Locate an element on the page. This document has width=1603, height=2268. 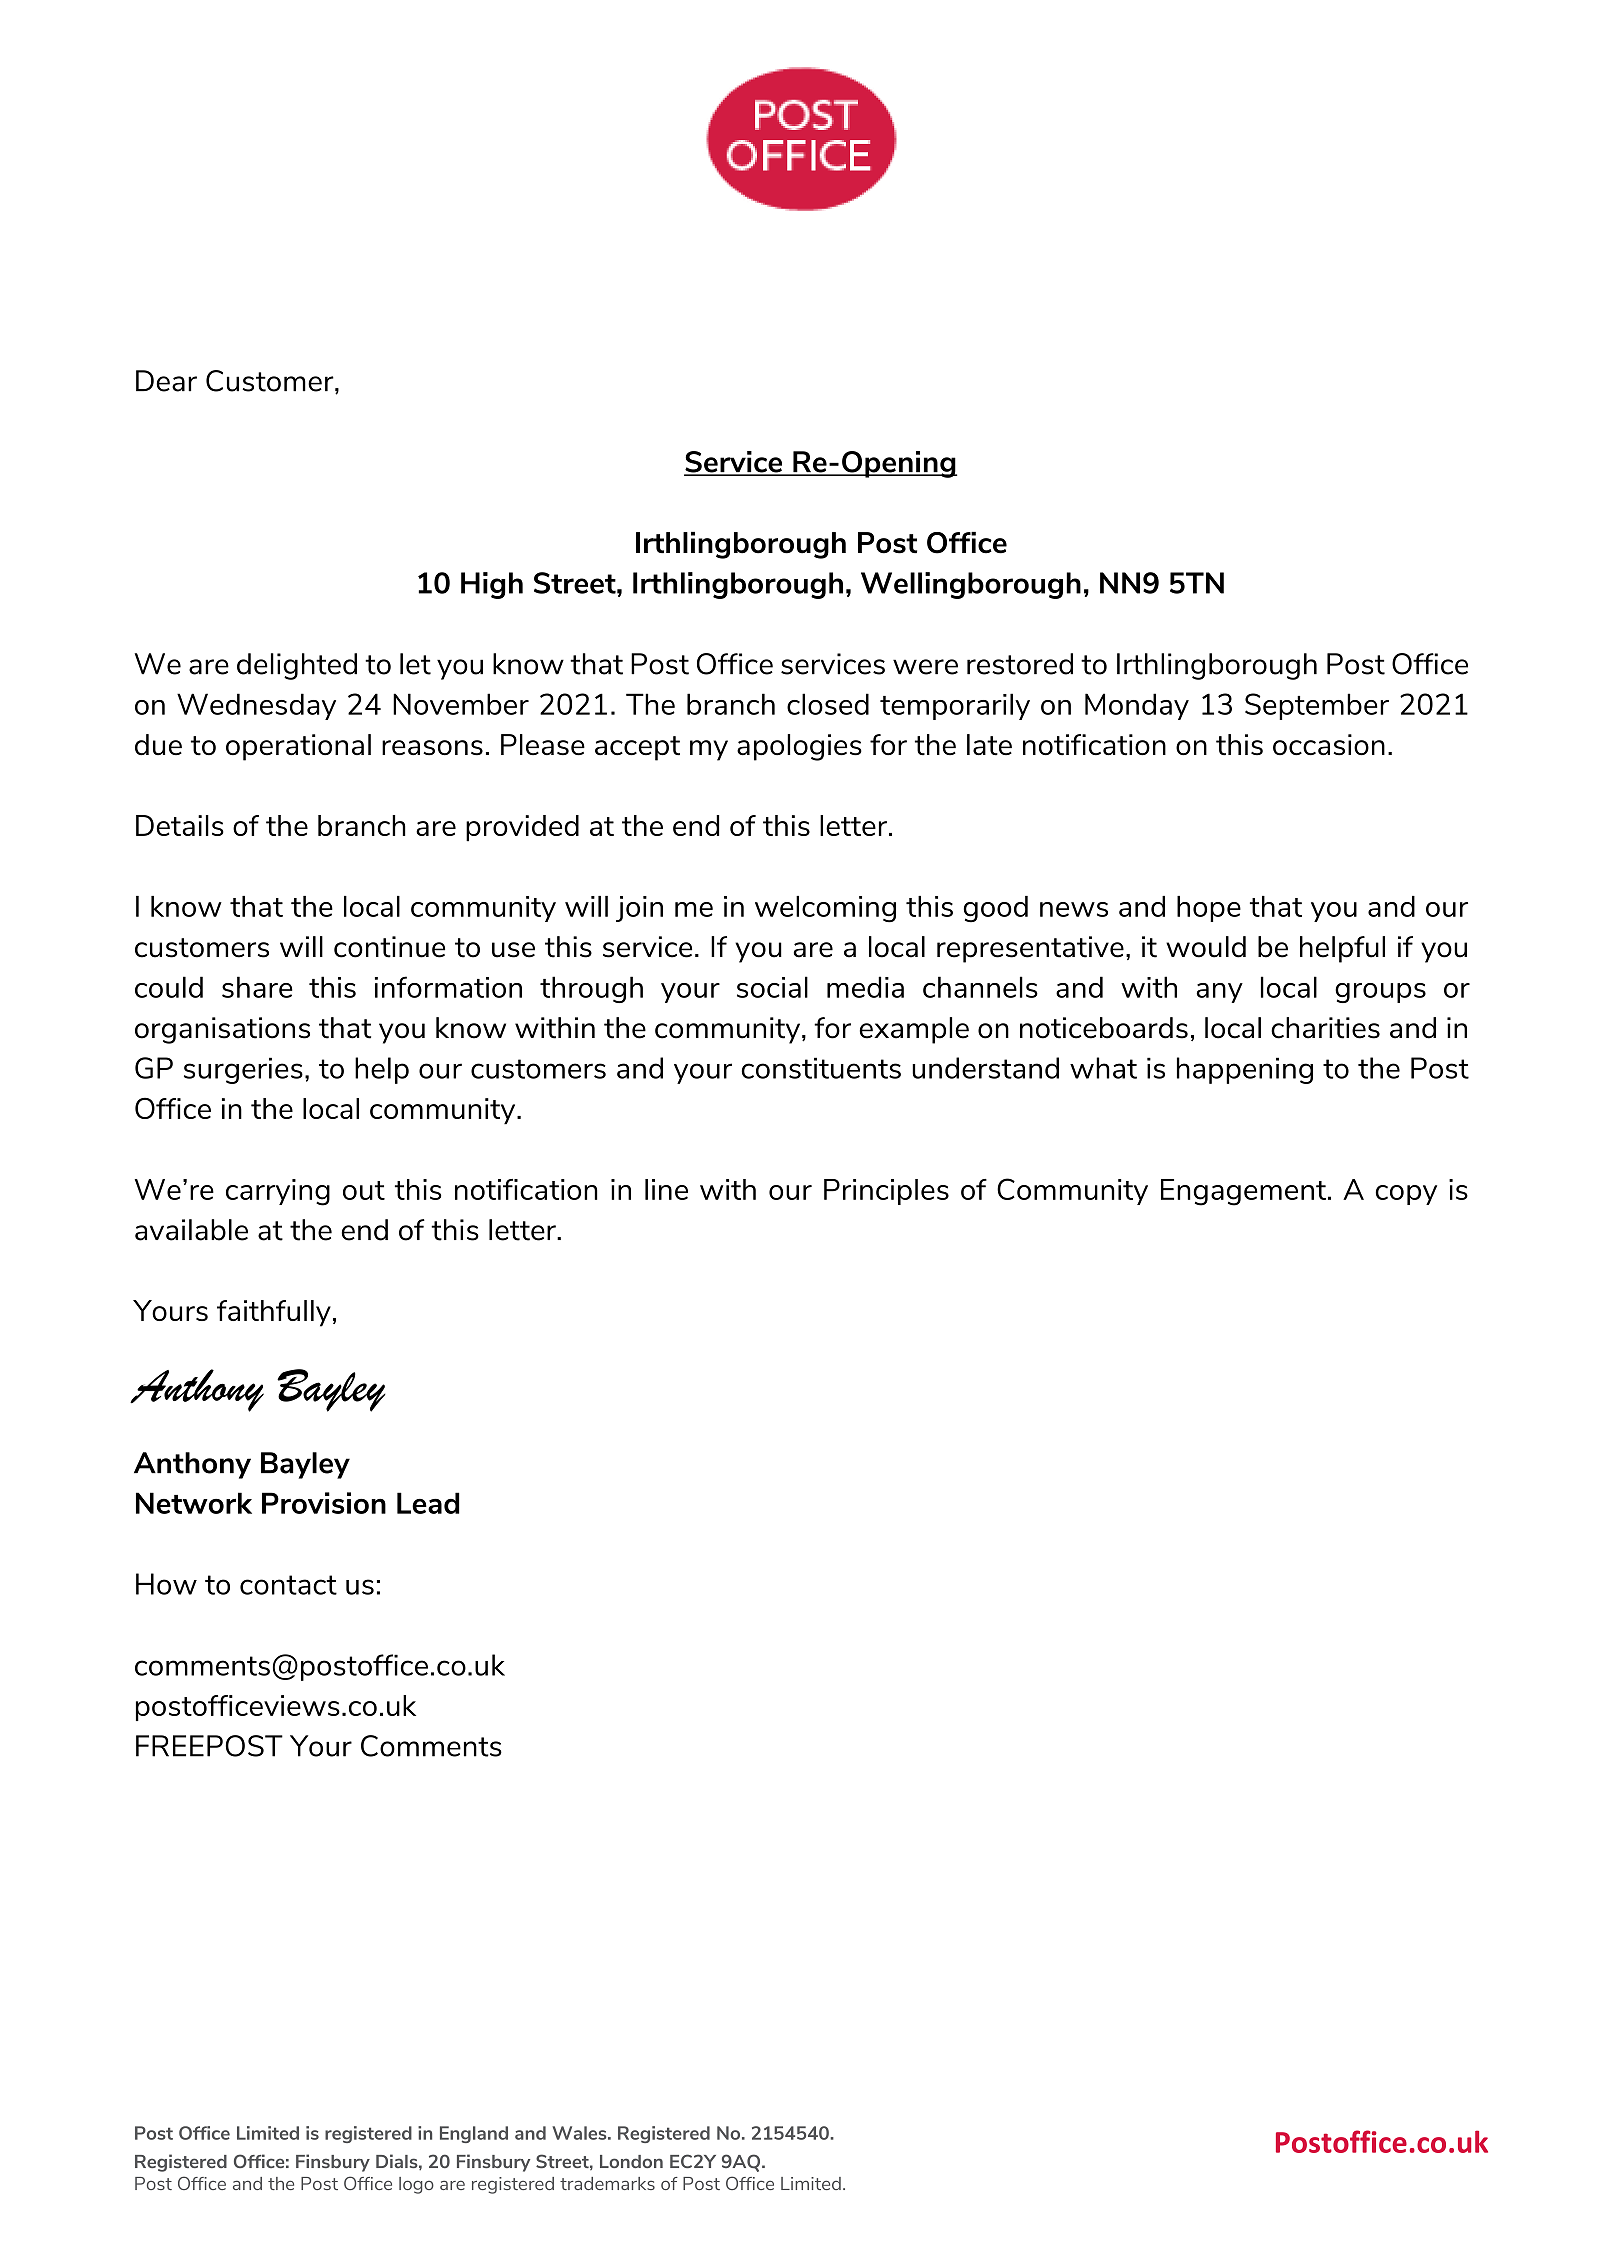
contact is located at coordinates (288, 1585).
